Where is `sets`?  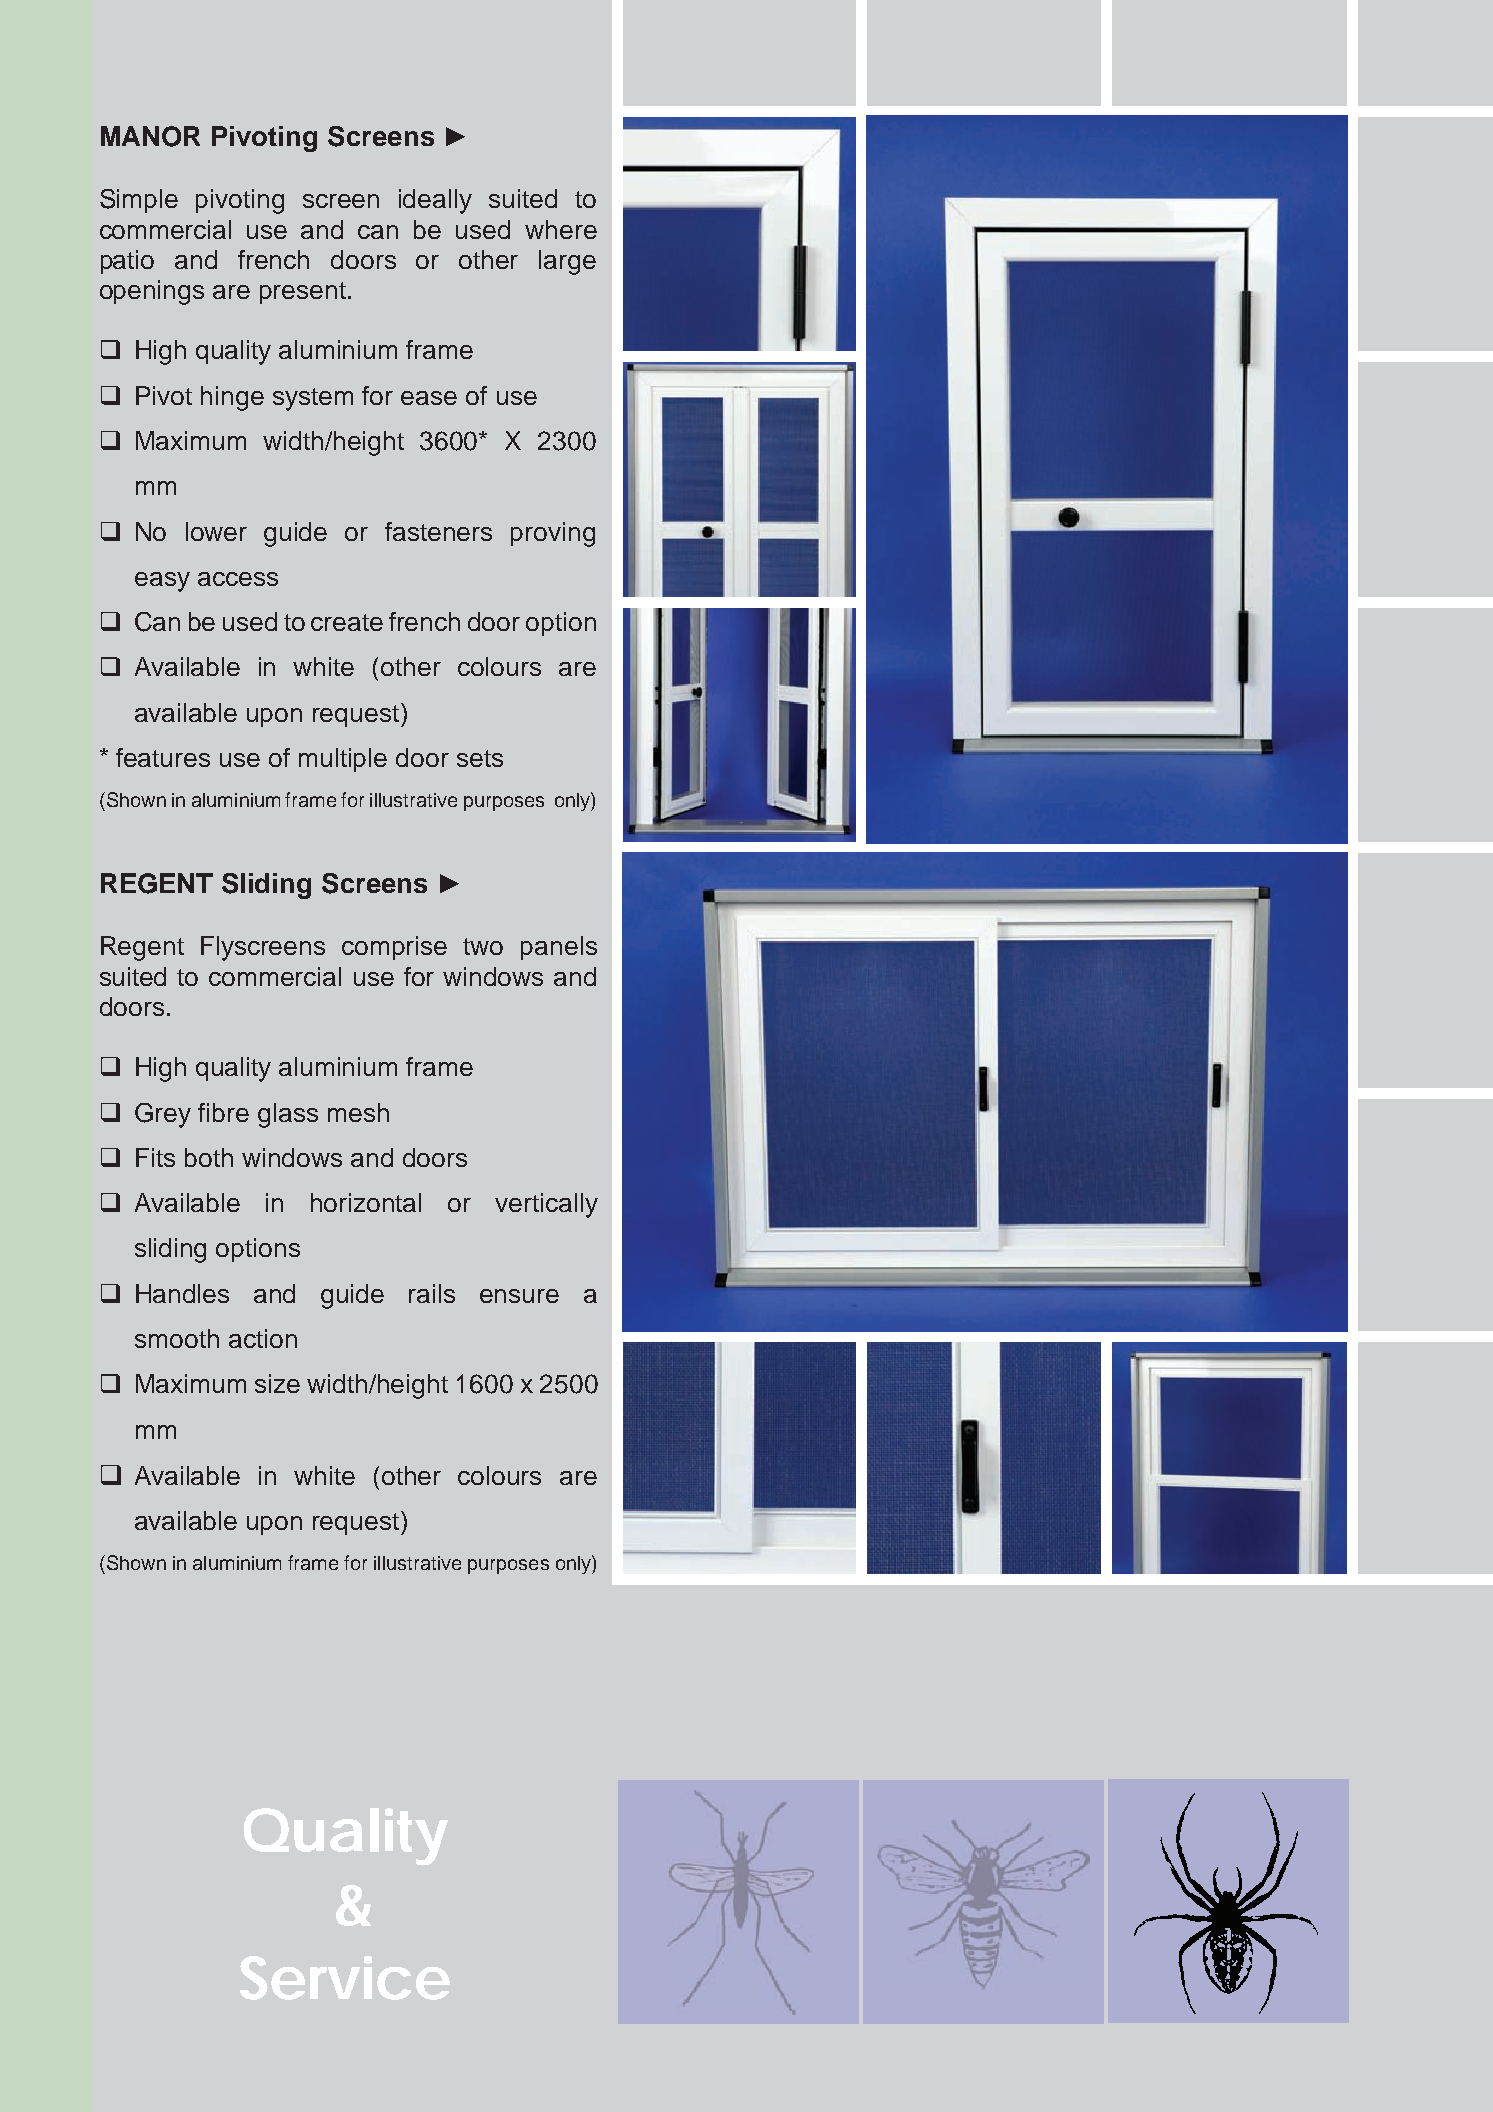 sets is located at coordinates (480, 758).
